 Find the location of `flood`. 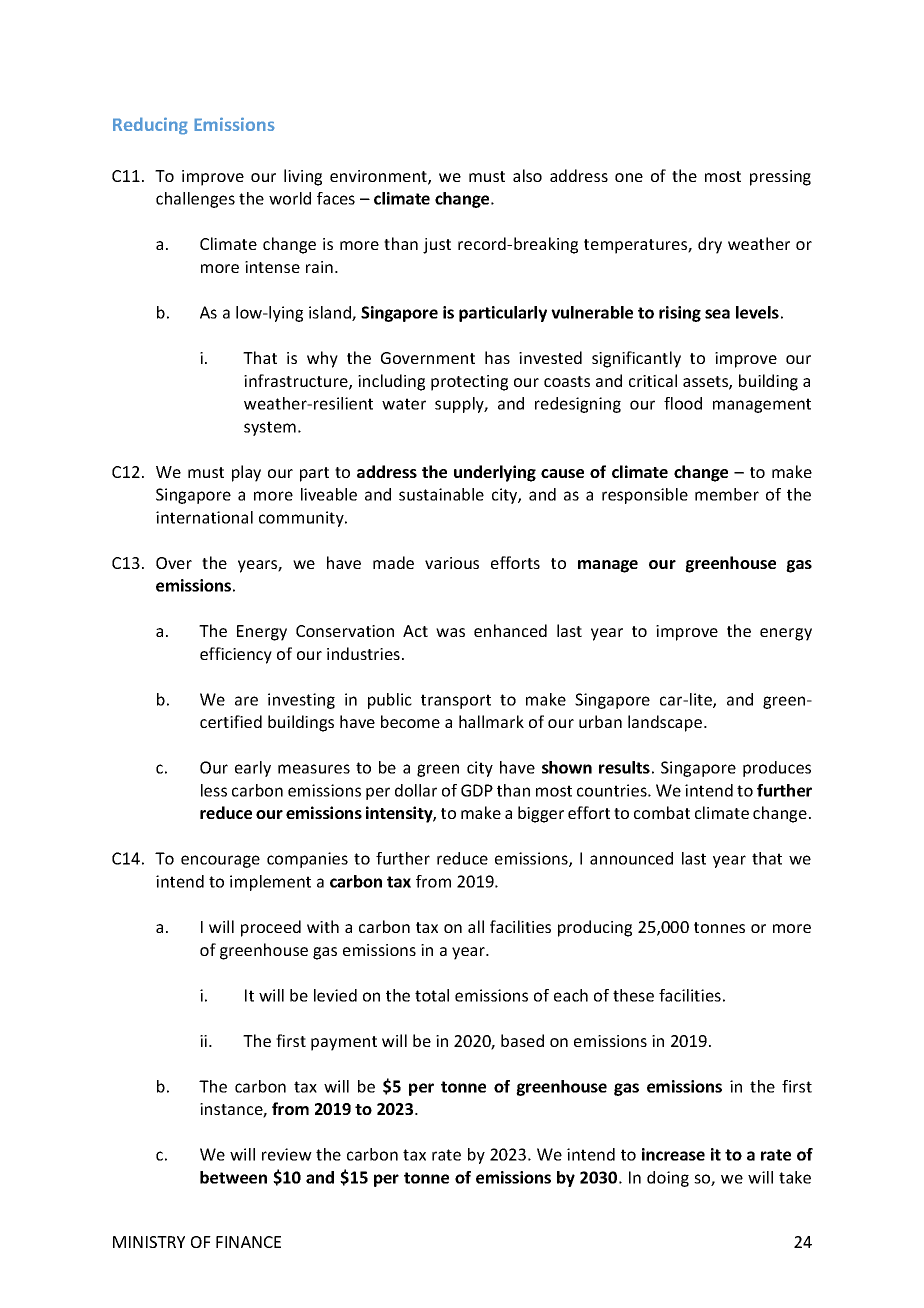

flood is located at coordinates (683, 403).
